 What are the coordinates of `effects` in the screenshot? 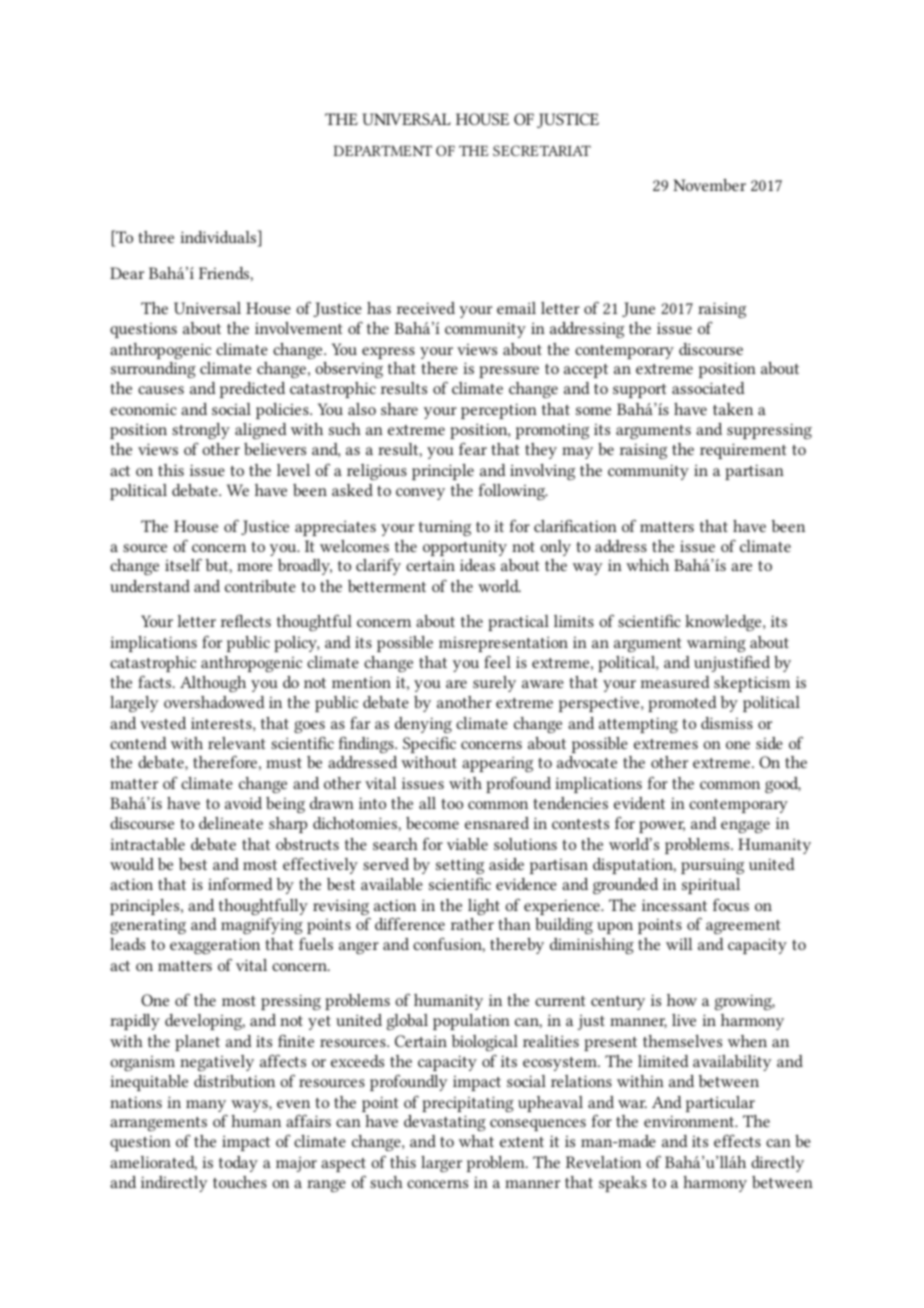 It's located at (737, 1140).
